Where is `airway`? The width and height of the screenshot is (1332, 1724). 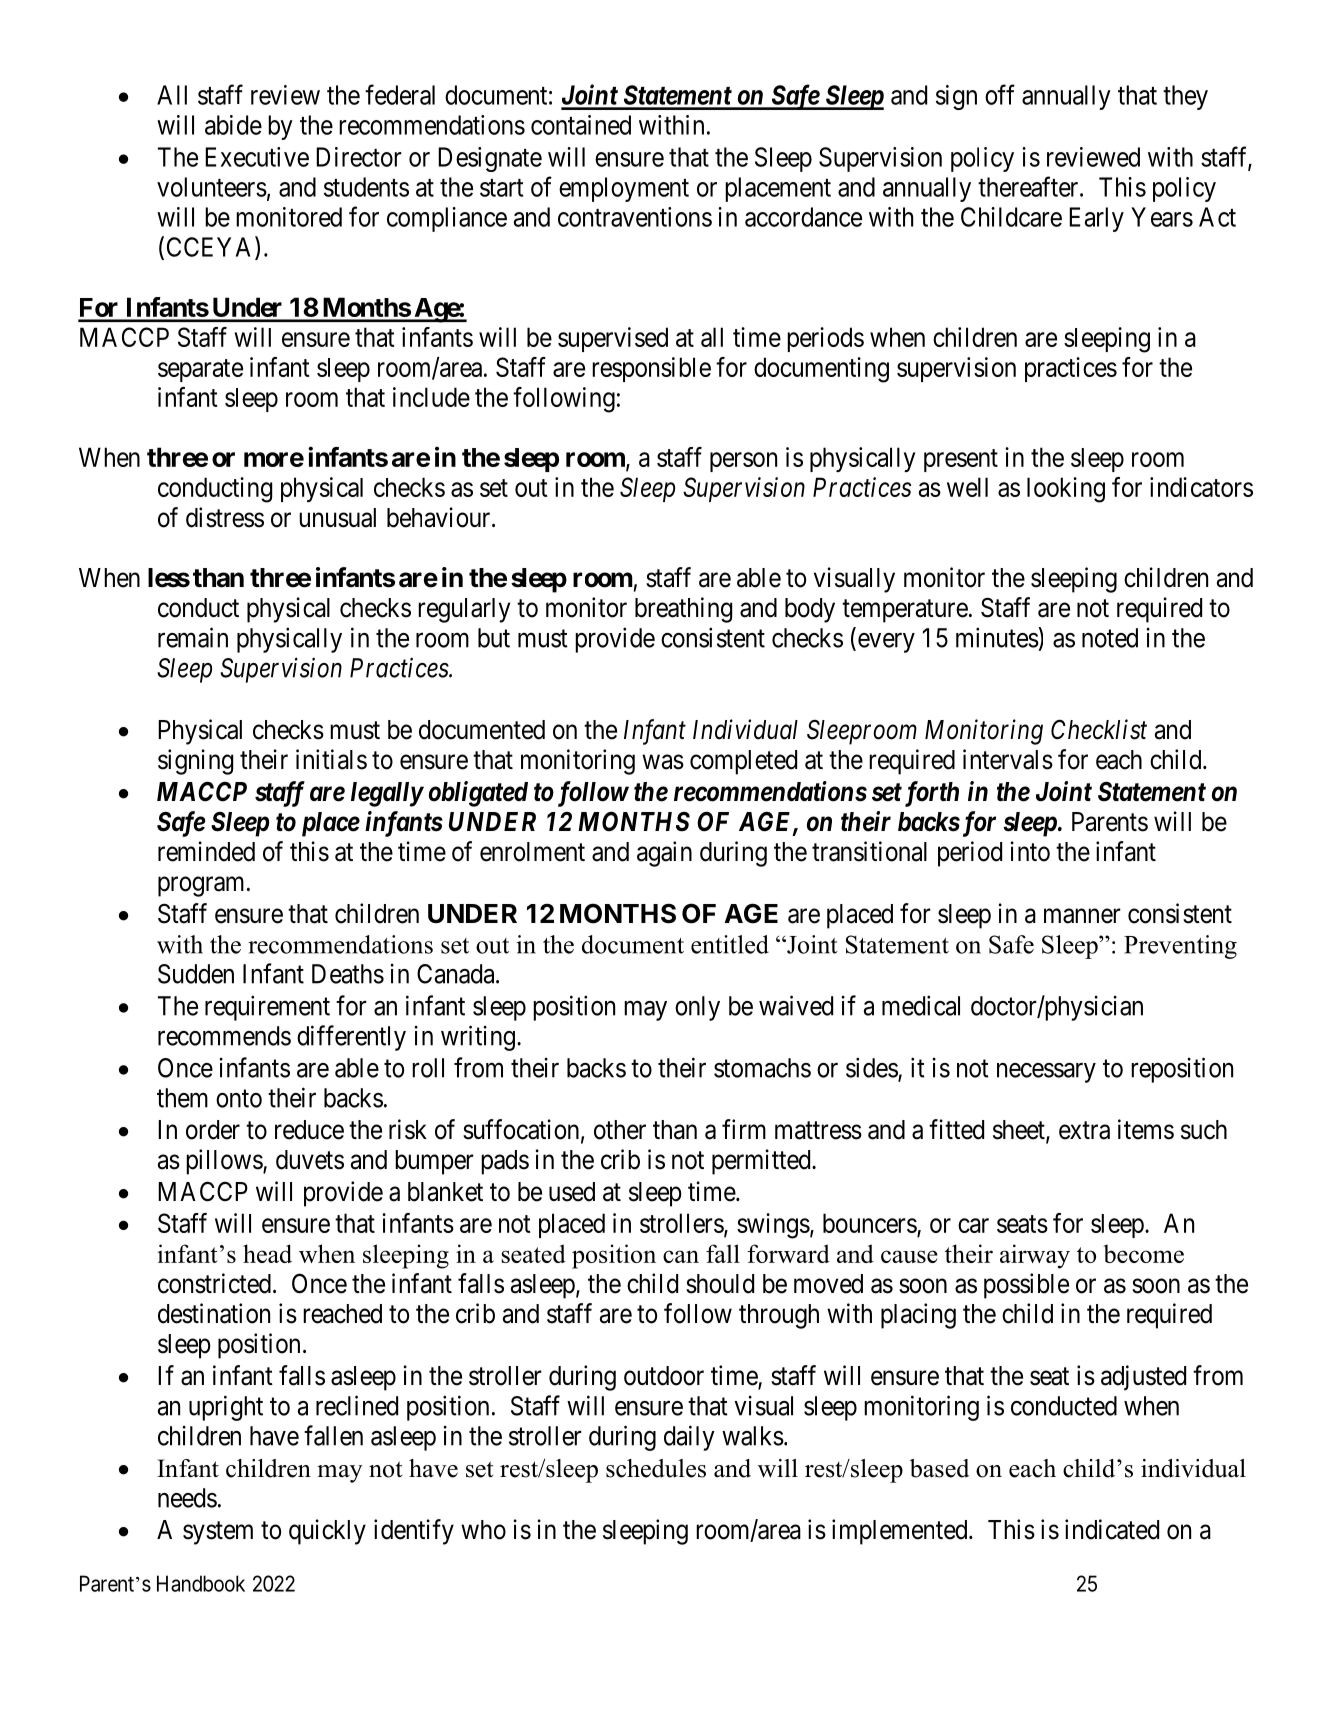
airway is located at coordinates (1035, 1256).
